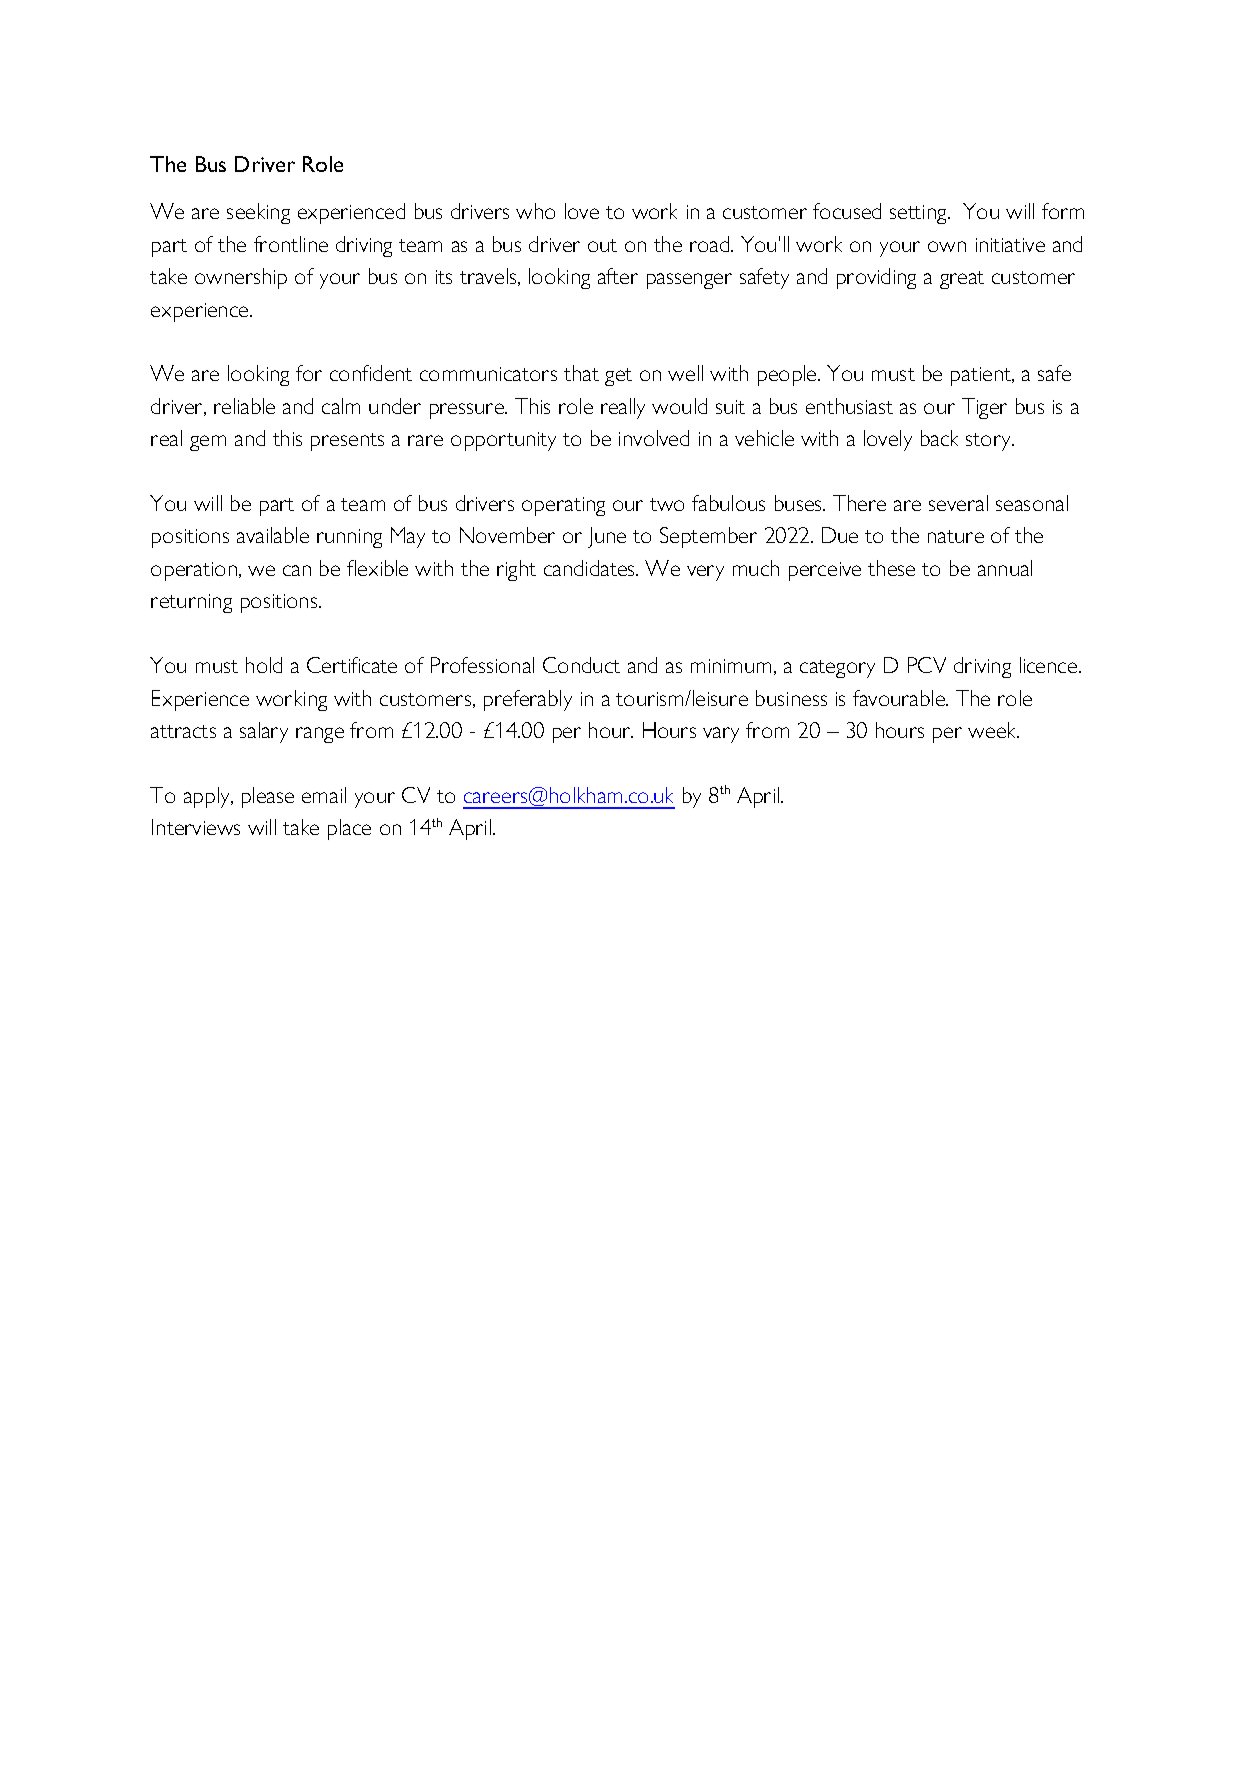 This page has height=1765, width=1248. I want to click on PCV, so click(927, 665).
